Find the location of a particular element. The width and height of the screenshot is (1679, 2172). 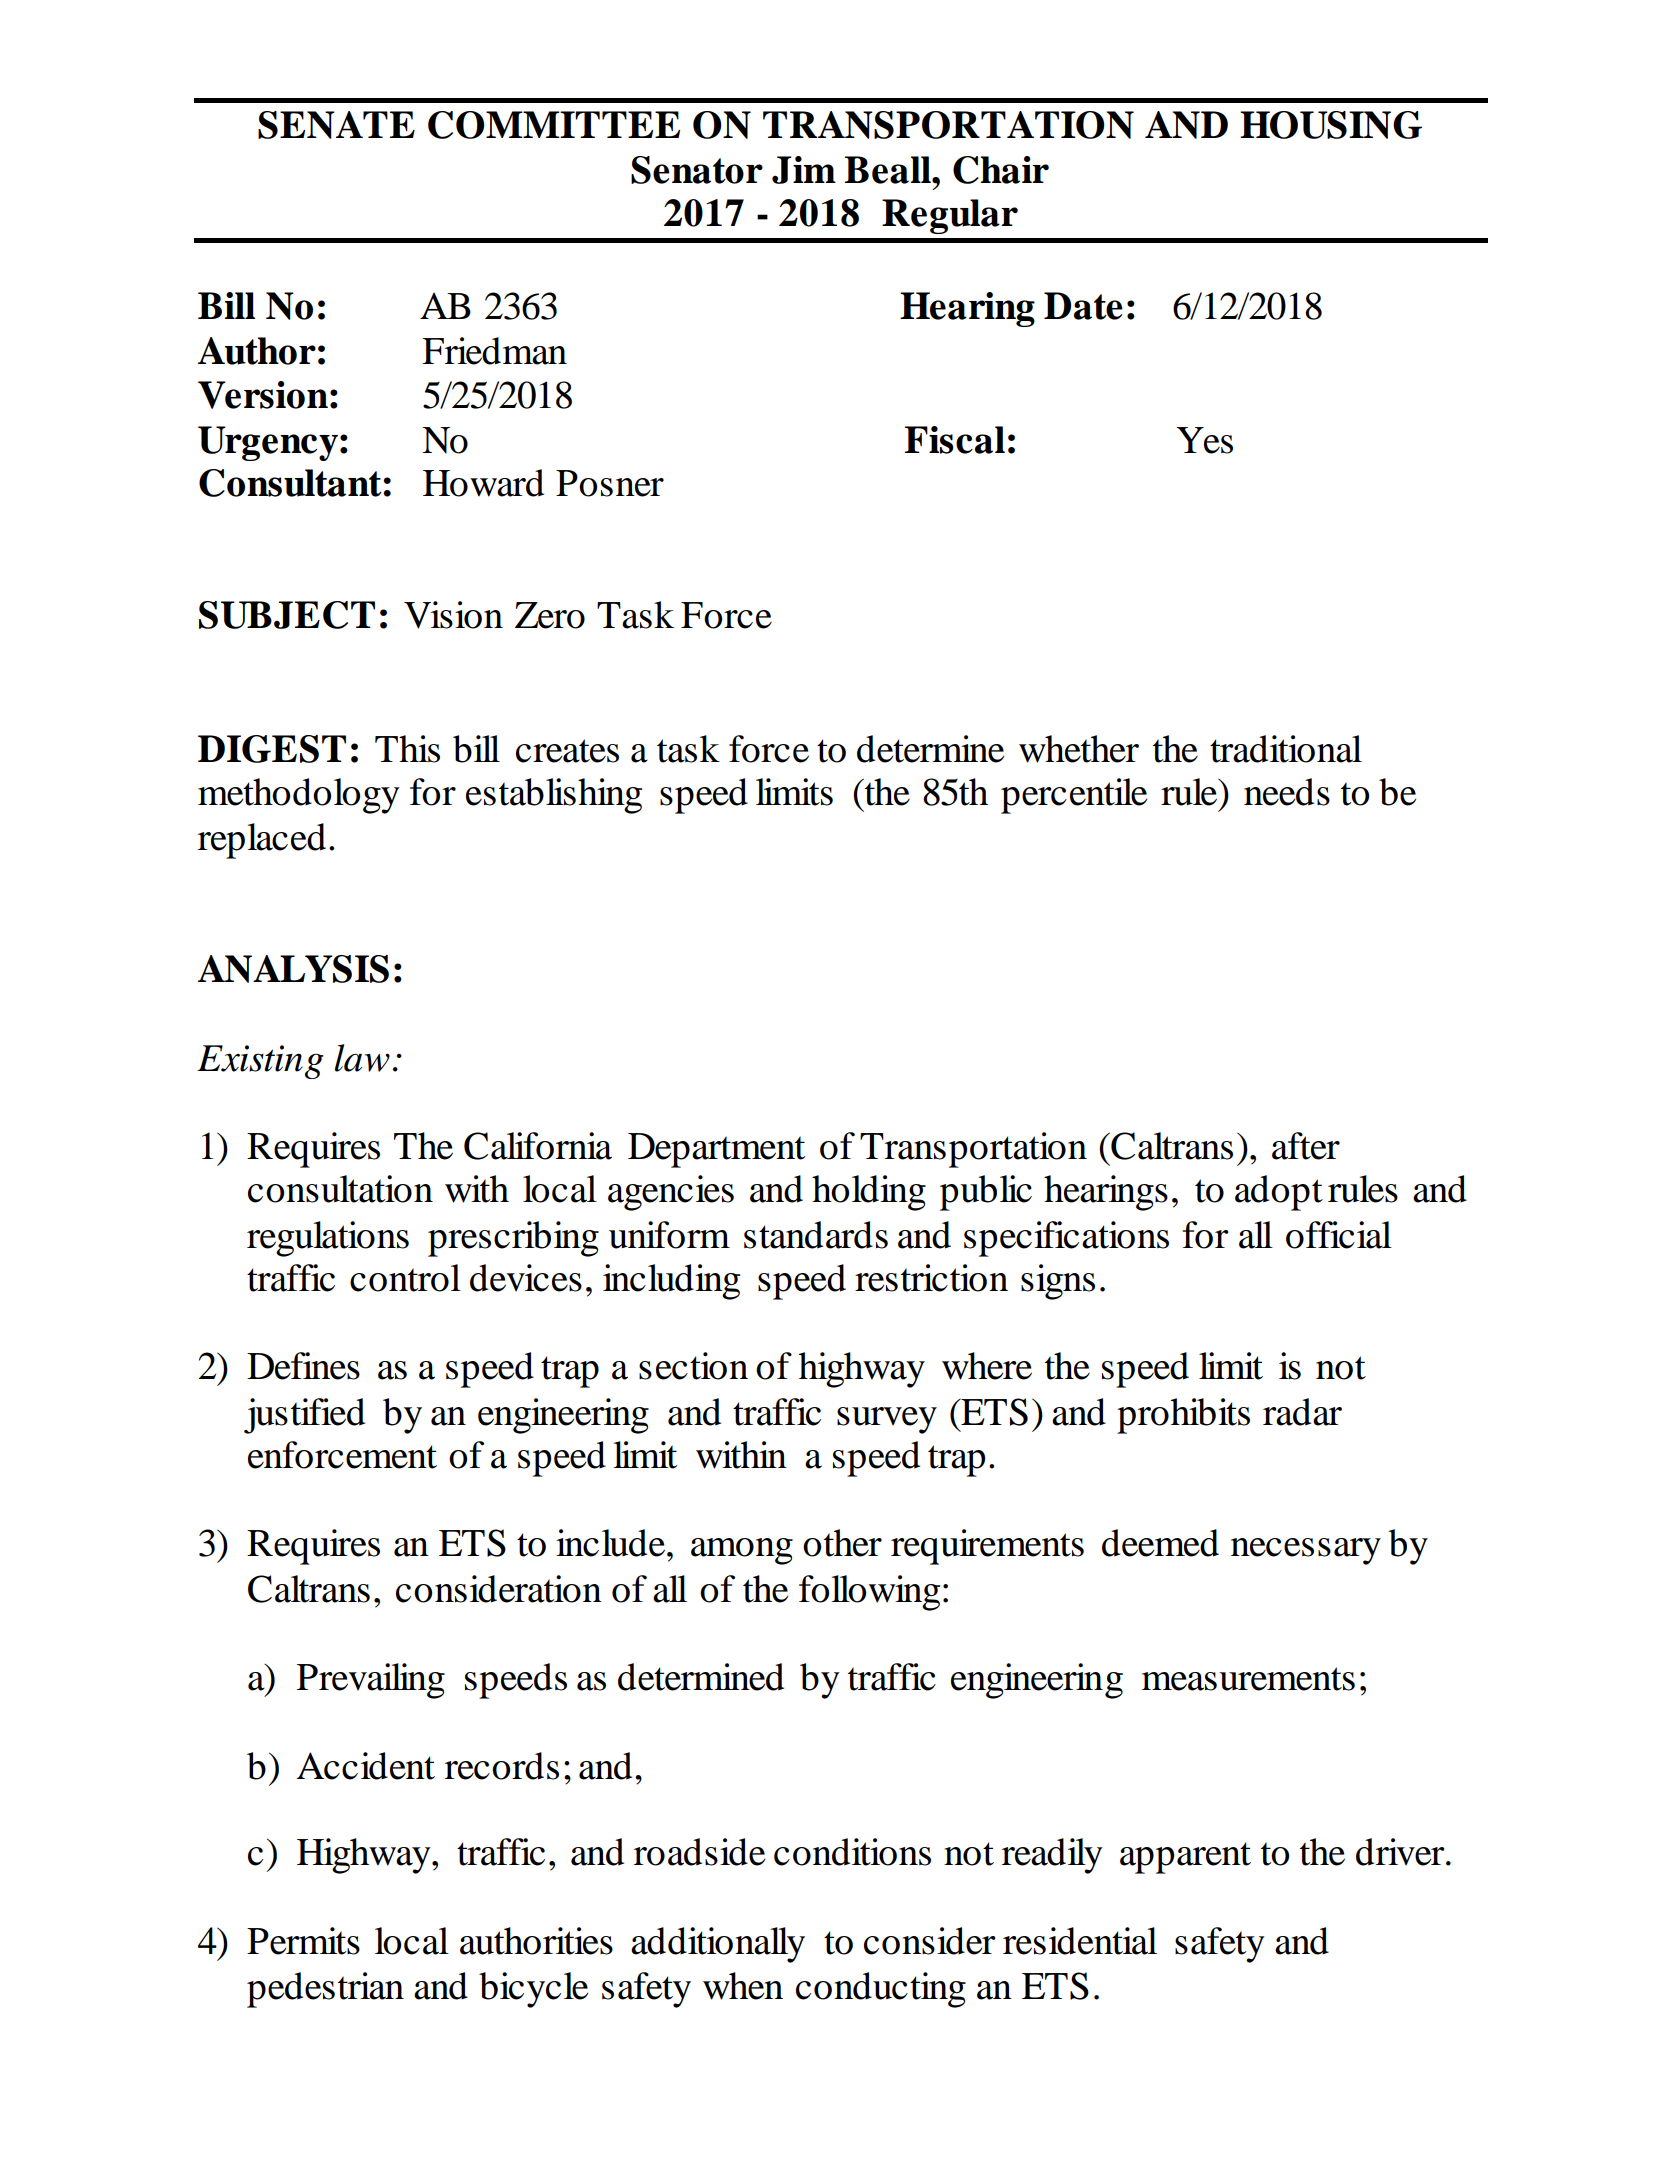

other is located at coordinates (842, 1543).
